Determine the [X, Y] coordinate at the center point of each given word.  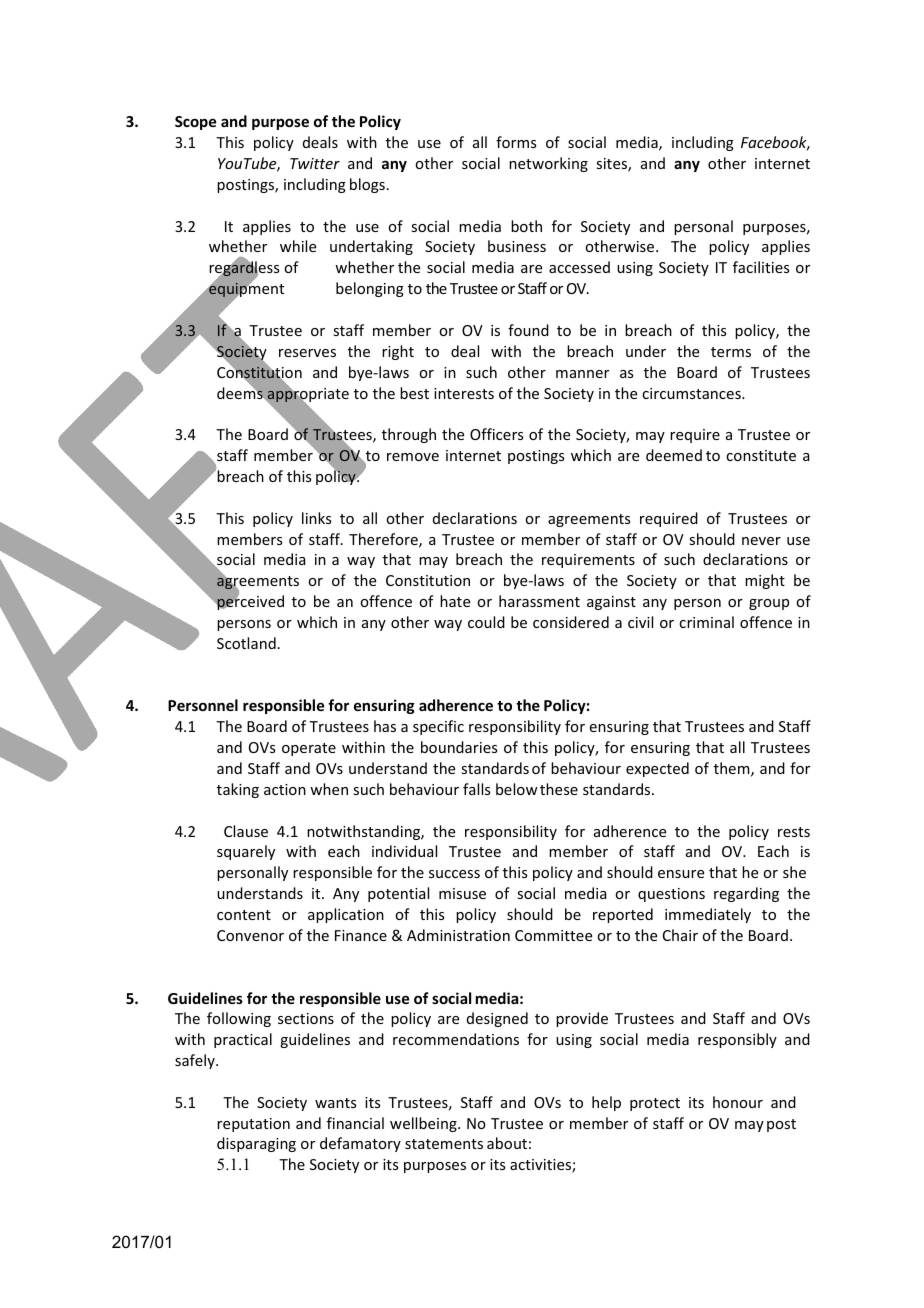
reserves [307, 353]
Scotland [246, 643]
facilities [761, 267]
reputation [253, 1125]
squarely [246, 852]
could [486, 622]
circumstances [692, 393]
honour [738, 1102]
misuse [462, 893]
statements [444, 1144]
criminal [706, 622]
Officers [496, 434]
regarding [746, 894]
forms [516, 142]
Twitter [315, 163]
